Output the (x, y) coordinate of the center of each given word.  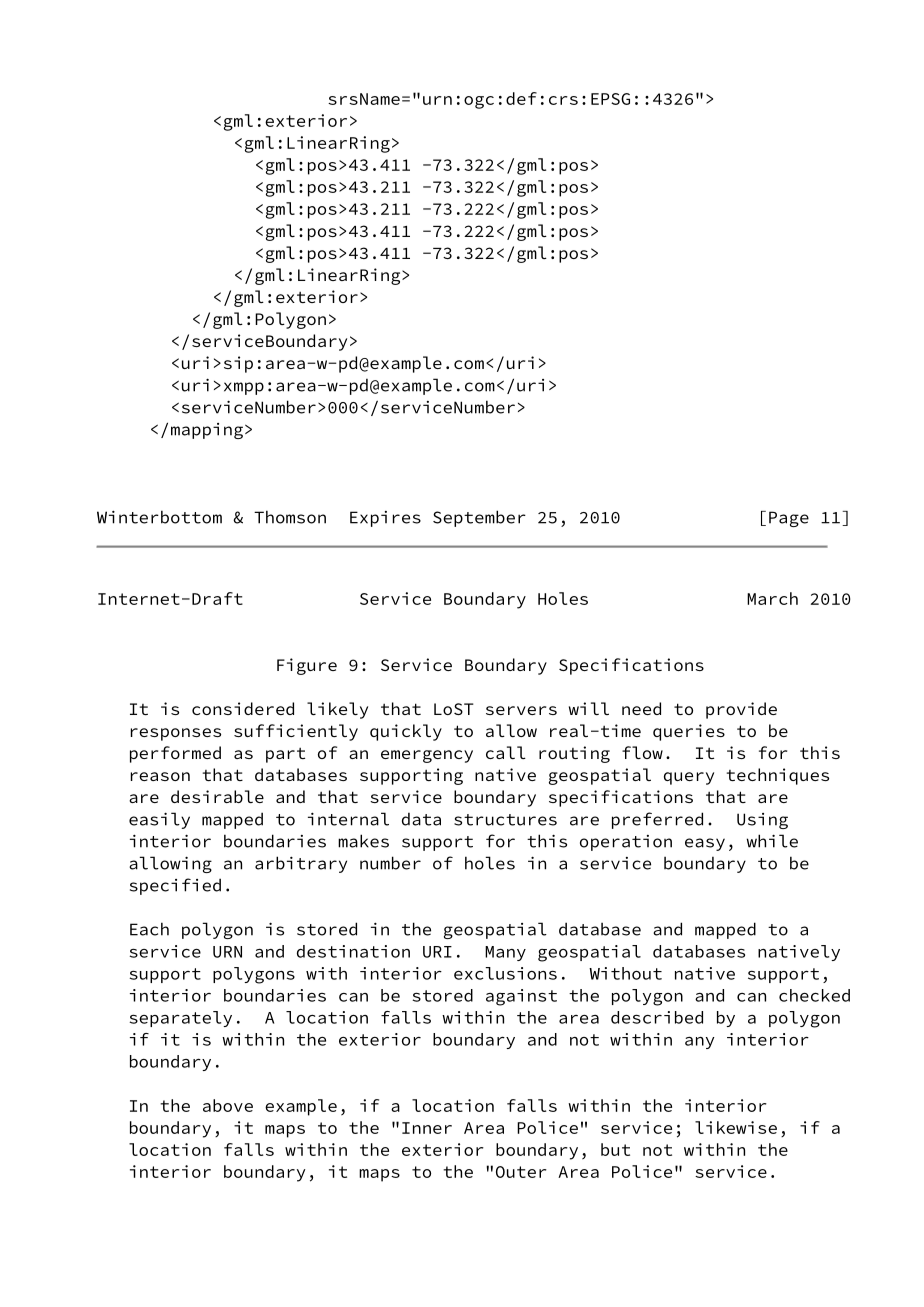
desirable (217, 796)
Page (789, 519)
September (479, 518)
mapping (207, 431)
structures (505, 820)
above (228, 1105)
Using (762, 821)
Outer (521, 1172)
